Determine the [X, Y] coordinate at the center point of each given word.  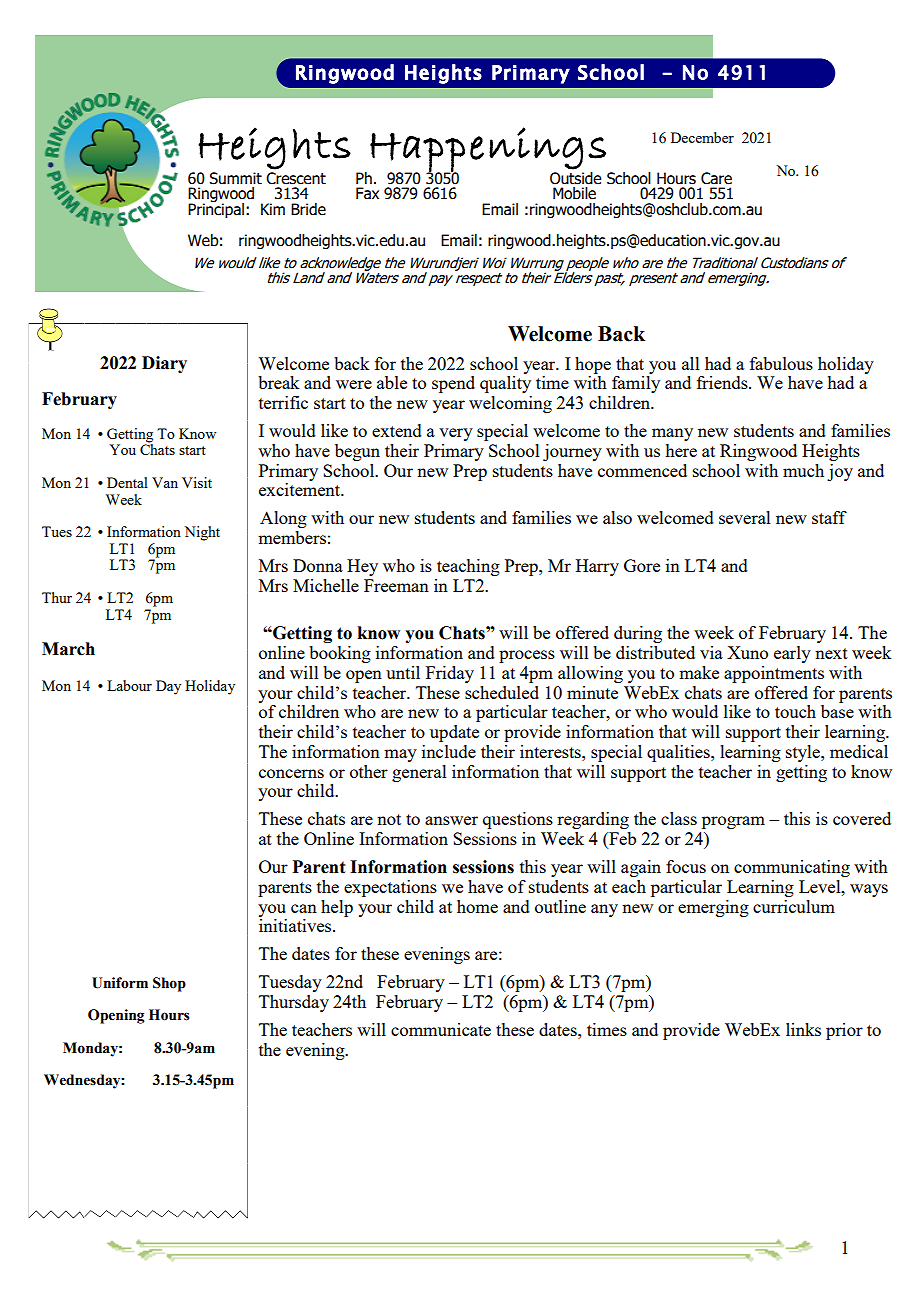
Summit [235, 178]
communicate [441, 1029]
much [803, 470]
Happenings [488, 150]
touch [795, 711]
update [454, 733]
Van [165, 482]
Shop [169, 984]
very [456, 434]
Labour [129, 685]
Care [716, 178]
